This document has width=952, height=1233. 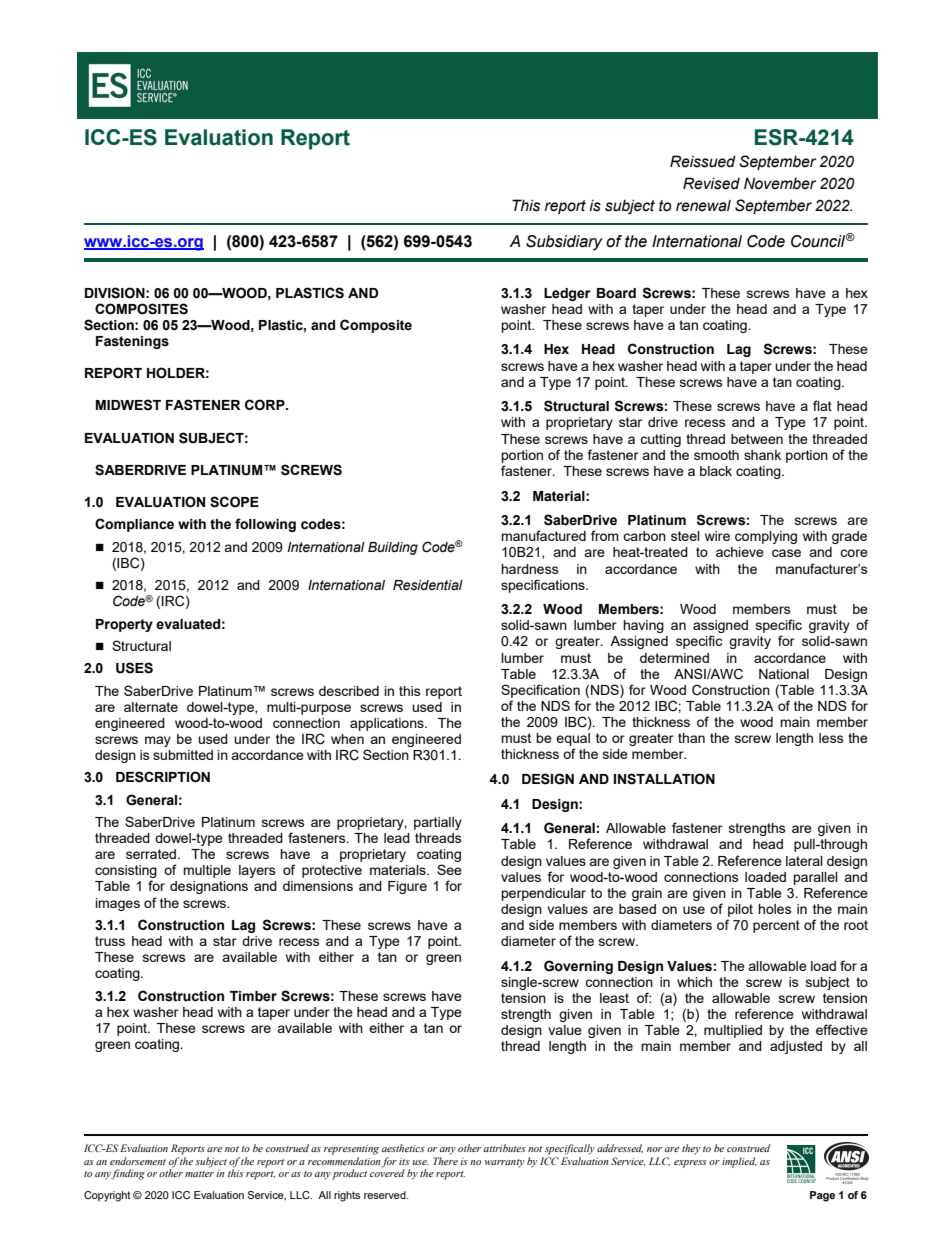 I want to click on partially, so click(x=438, y=823).
